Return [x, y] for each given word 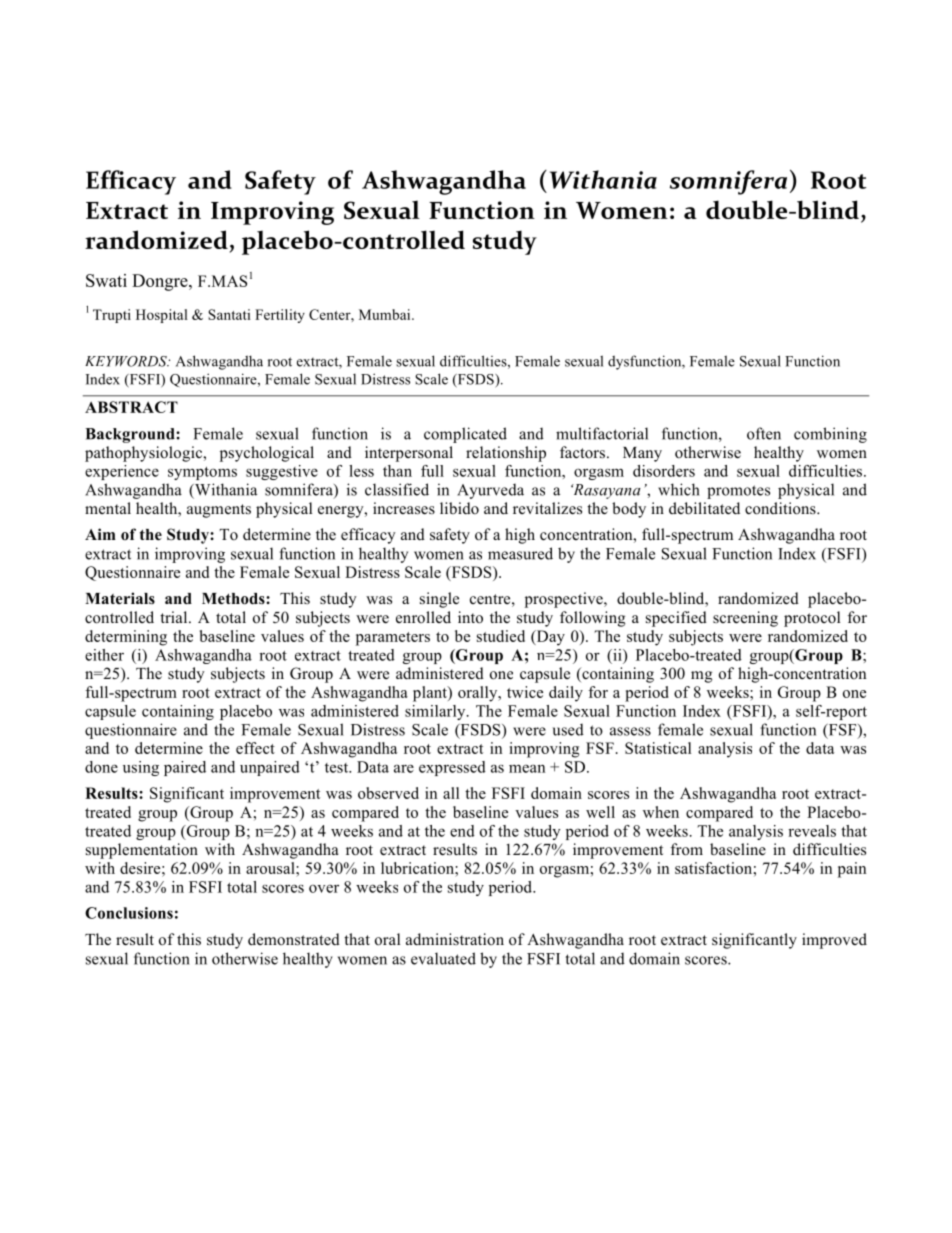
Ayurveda [490, 491]
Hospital [162, 316]
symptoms [202, 473]
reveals [812, 831]
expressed [452, 768]
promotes [738, 492]
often [764, 433]
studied [501, 636]
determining [126, 638]
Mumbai [386, 314]
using [141, 768]
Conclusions [129, 913]
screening [745, 619]
